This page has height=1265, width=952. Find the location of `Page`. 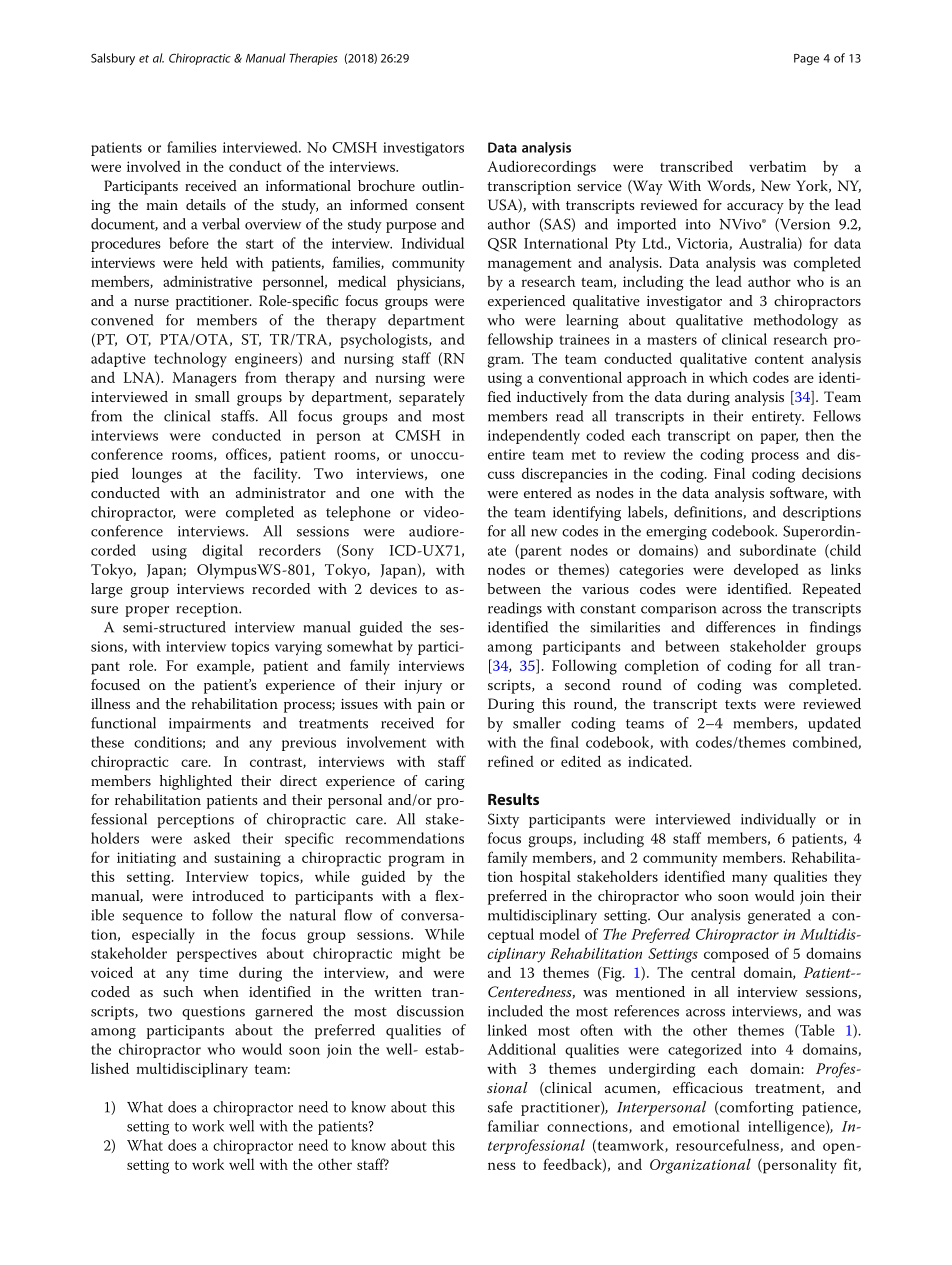

Page is located at coordinates (806, 59).
